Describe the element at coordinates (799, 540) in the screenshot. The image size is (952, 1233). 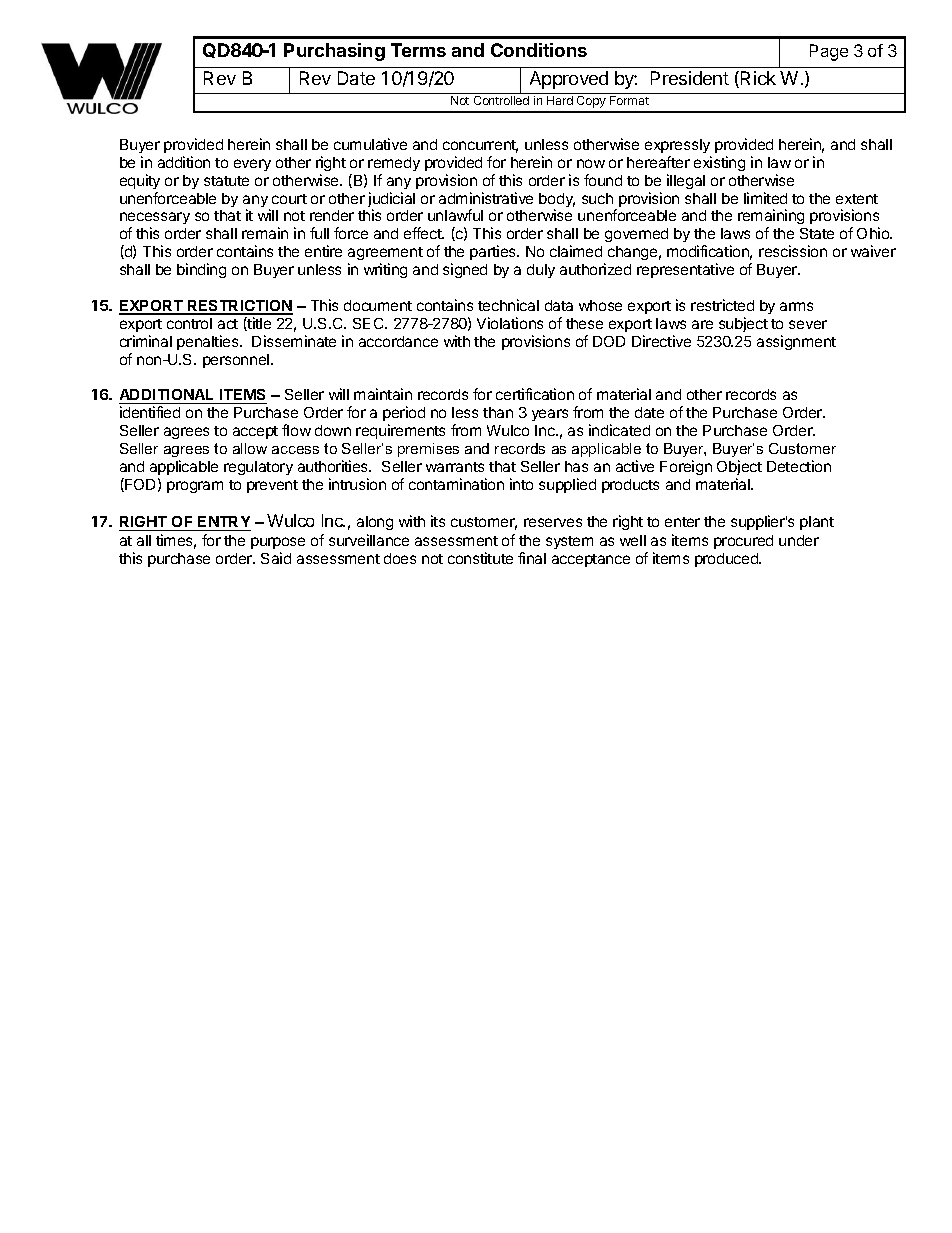
I see `under` at that location.
